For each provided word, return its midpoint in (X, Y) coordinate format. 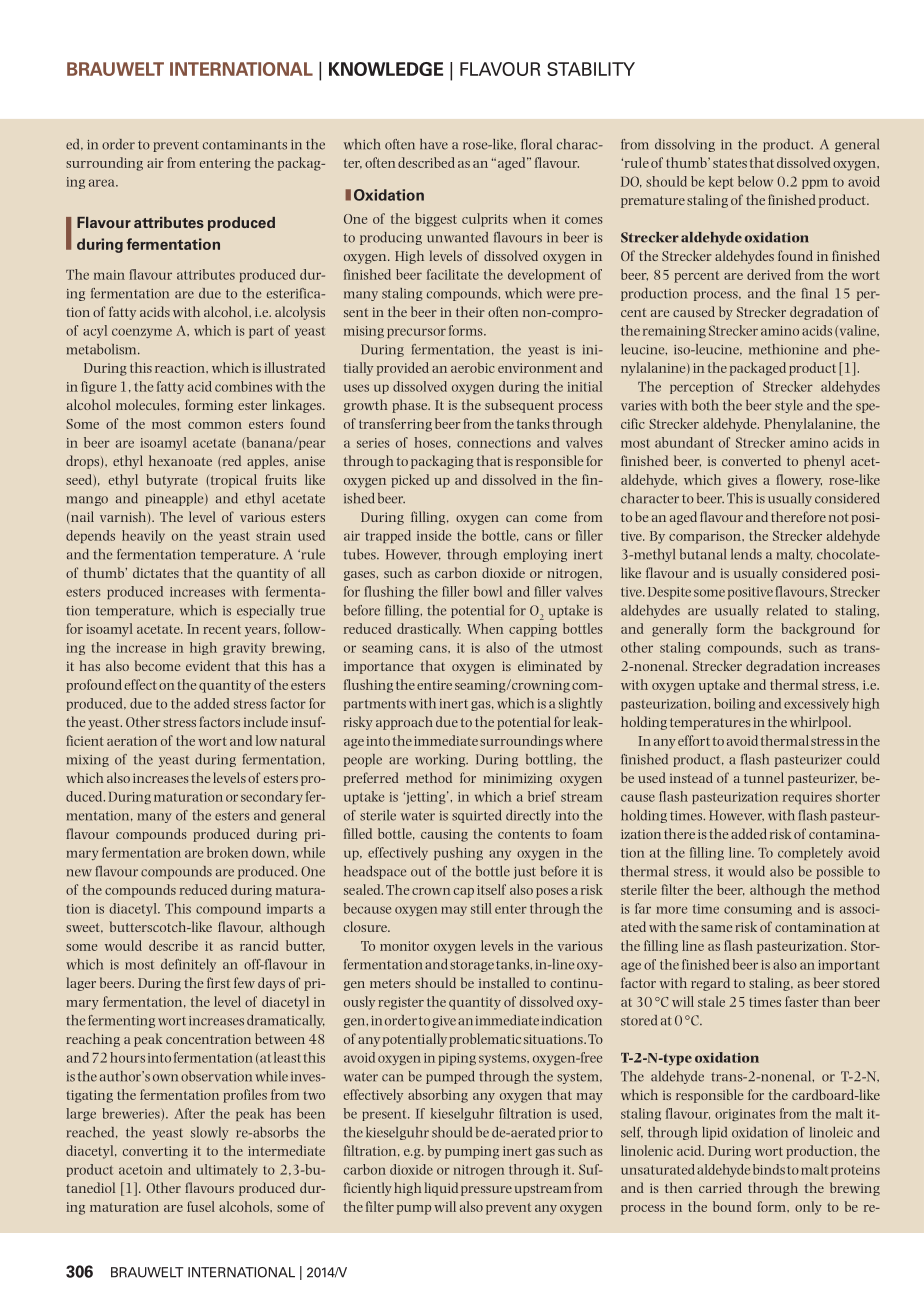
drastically (429, 630)
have (434, 144)
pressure (486, 1191)
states (730, 163)
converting (155, 1152)
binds (769, 1169)
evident (208, 665)
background (818, 630)
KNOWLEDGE (386, 69)
